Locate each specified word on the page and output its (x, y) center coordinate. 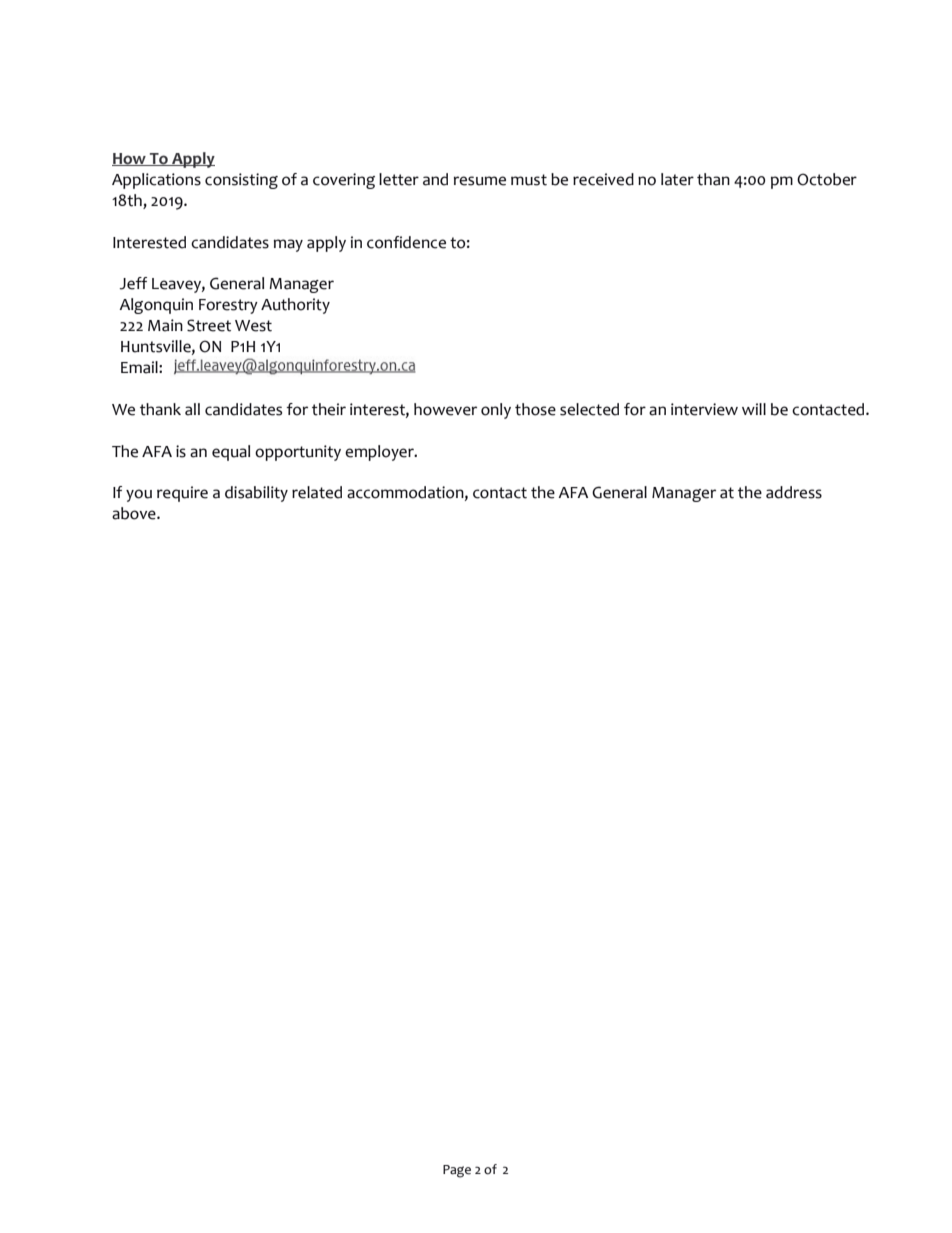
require (182, 494)
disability (256, 494)
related (317, 492)
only (496, 411)
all (192, 409)
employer (380, 453)
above (135, 513)
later (677, 179)
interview (704, 409)
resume (480, 181)
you (139, 495)
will (754, 409)
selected (589, 409)
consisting (241, 181)
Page (457, 1171)
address (794, 492)
